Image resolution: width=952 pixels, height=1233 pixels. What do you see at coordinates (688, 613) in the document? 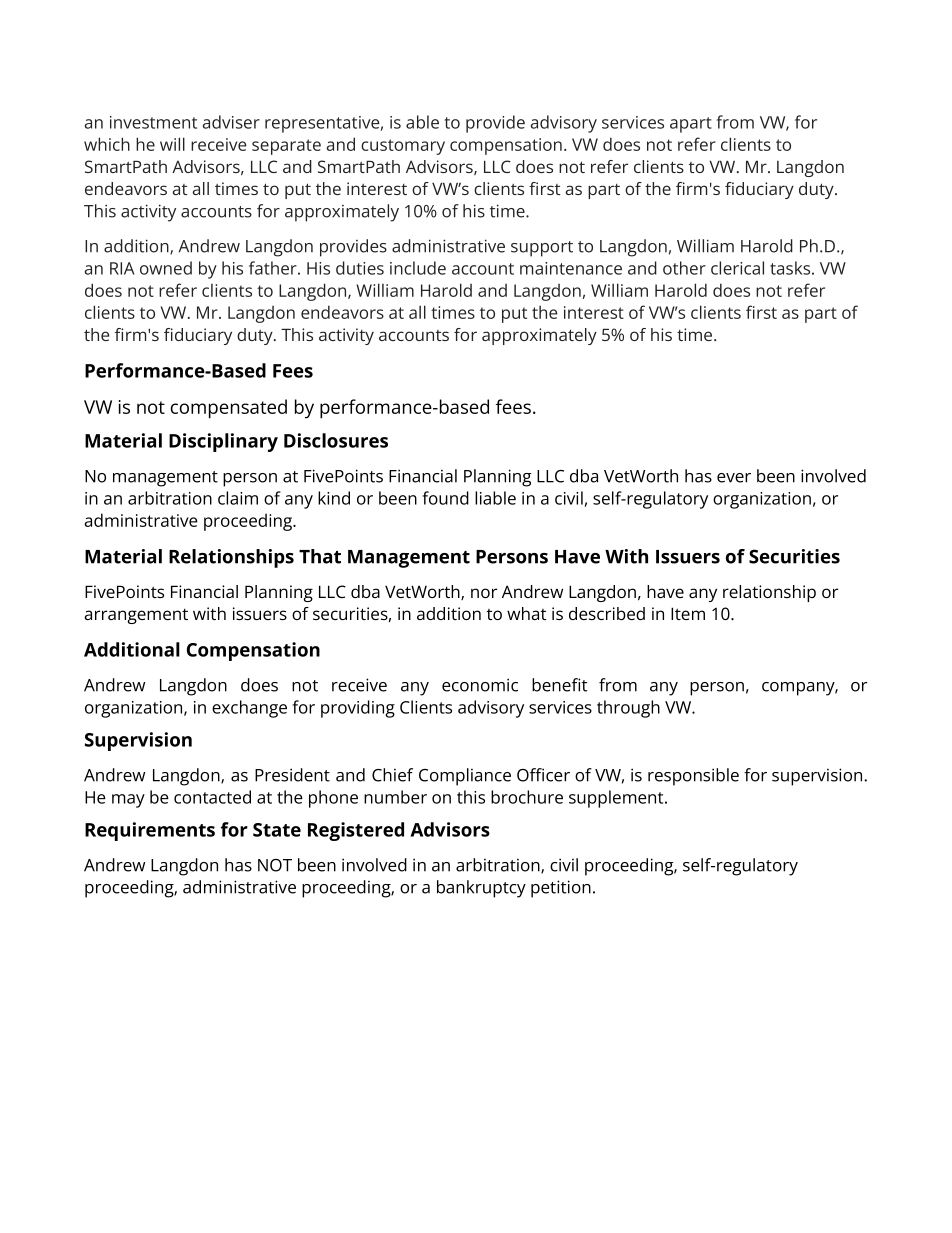
I see `Item` at bounding box center [688, 613].
